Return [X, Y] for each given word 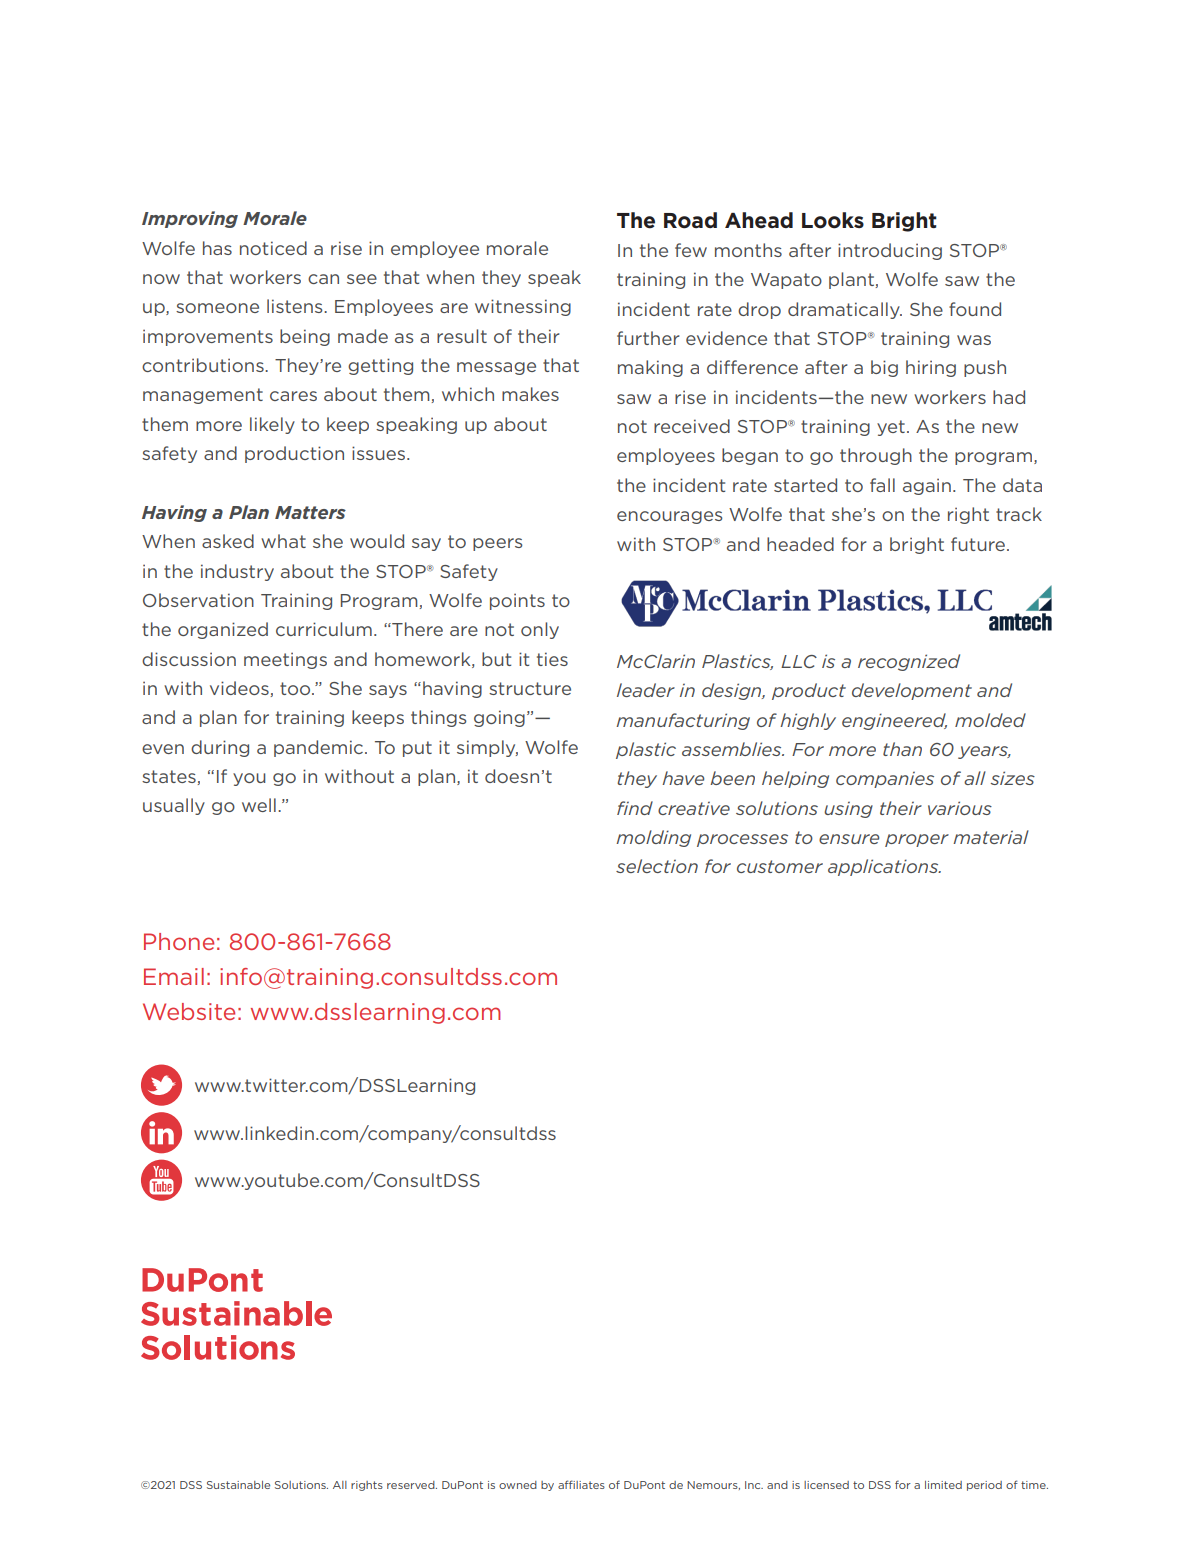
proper [917, 840]
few [691, 250]
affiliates [581, 1484]
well [259, 805]
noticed [273, 248]
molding [653, 838]
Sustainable [238, 1485]
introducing [890, 251]
